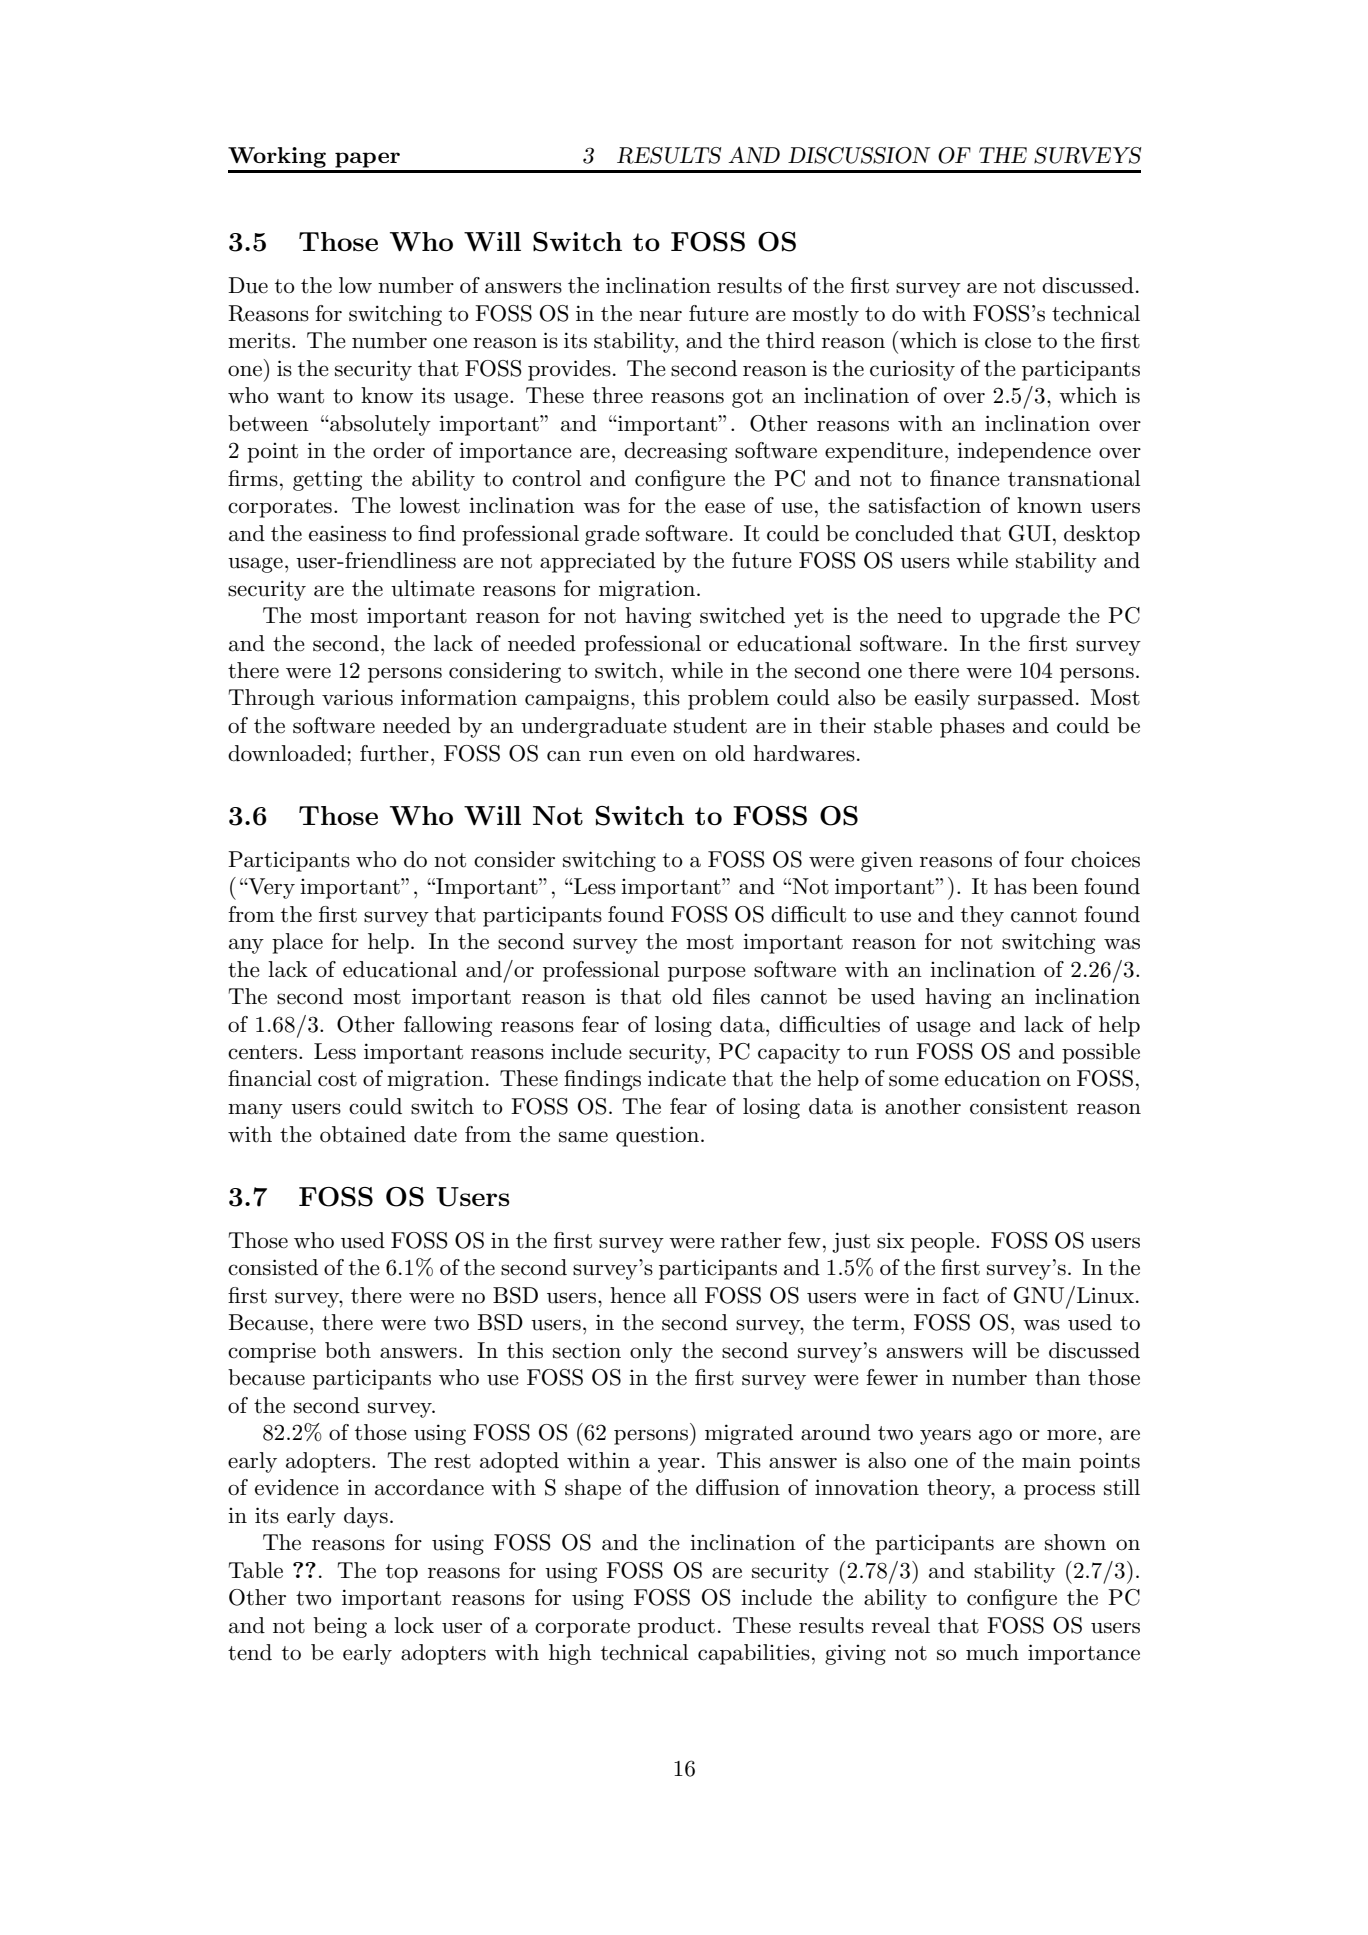 This screenshot has height=1935, width=1368. What do you see at coordinates (1008, 340) in the screenshot?
I see `close` at bounding box center [1008, 340].
